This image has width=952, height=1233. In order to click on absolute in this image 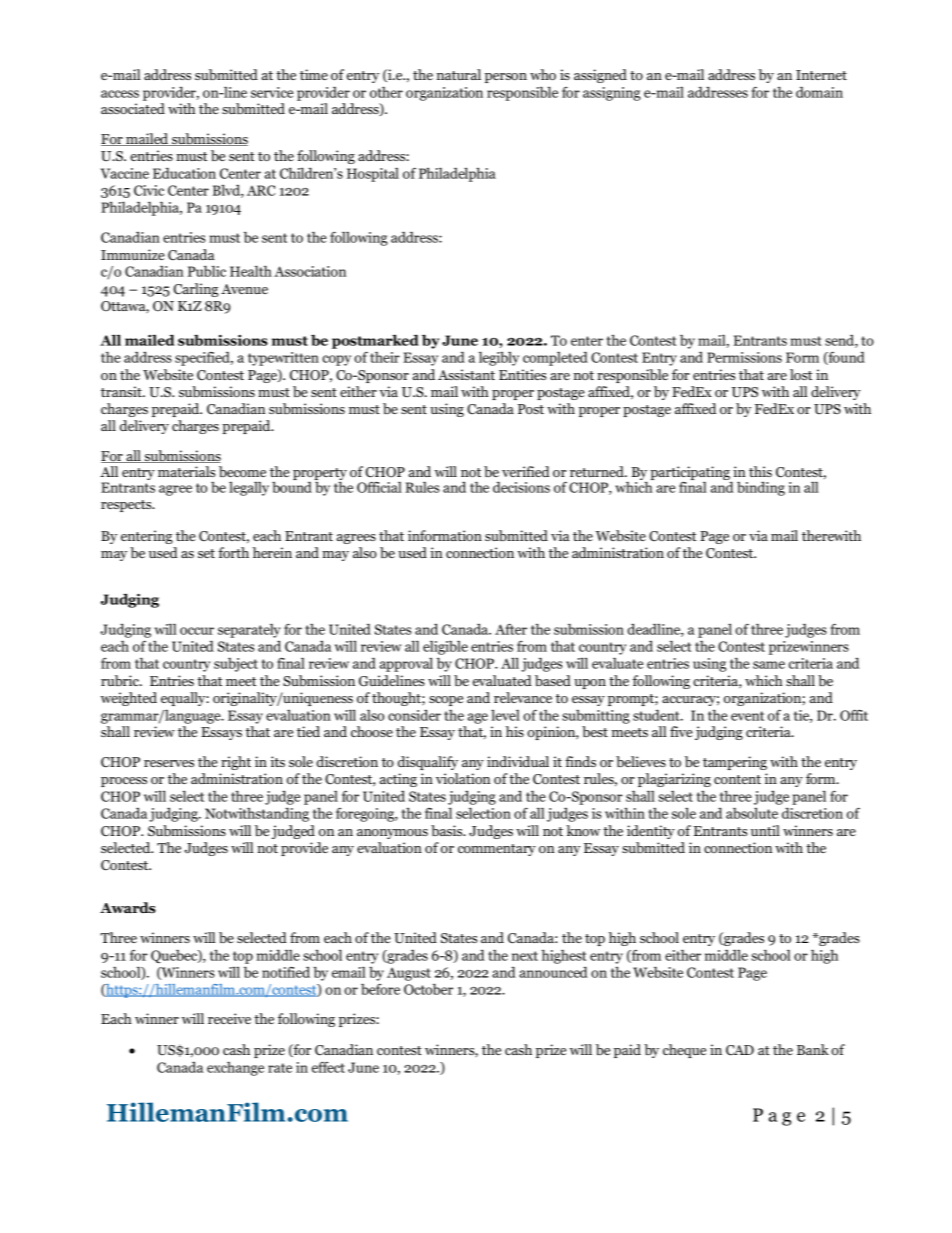, I will do `click(752, 813)`.
